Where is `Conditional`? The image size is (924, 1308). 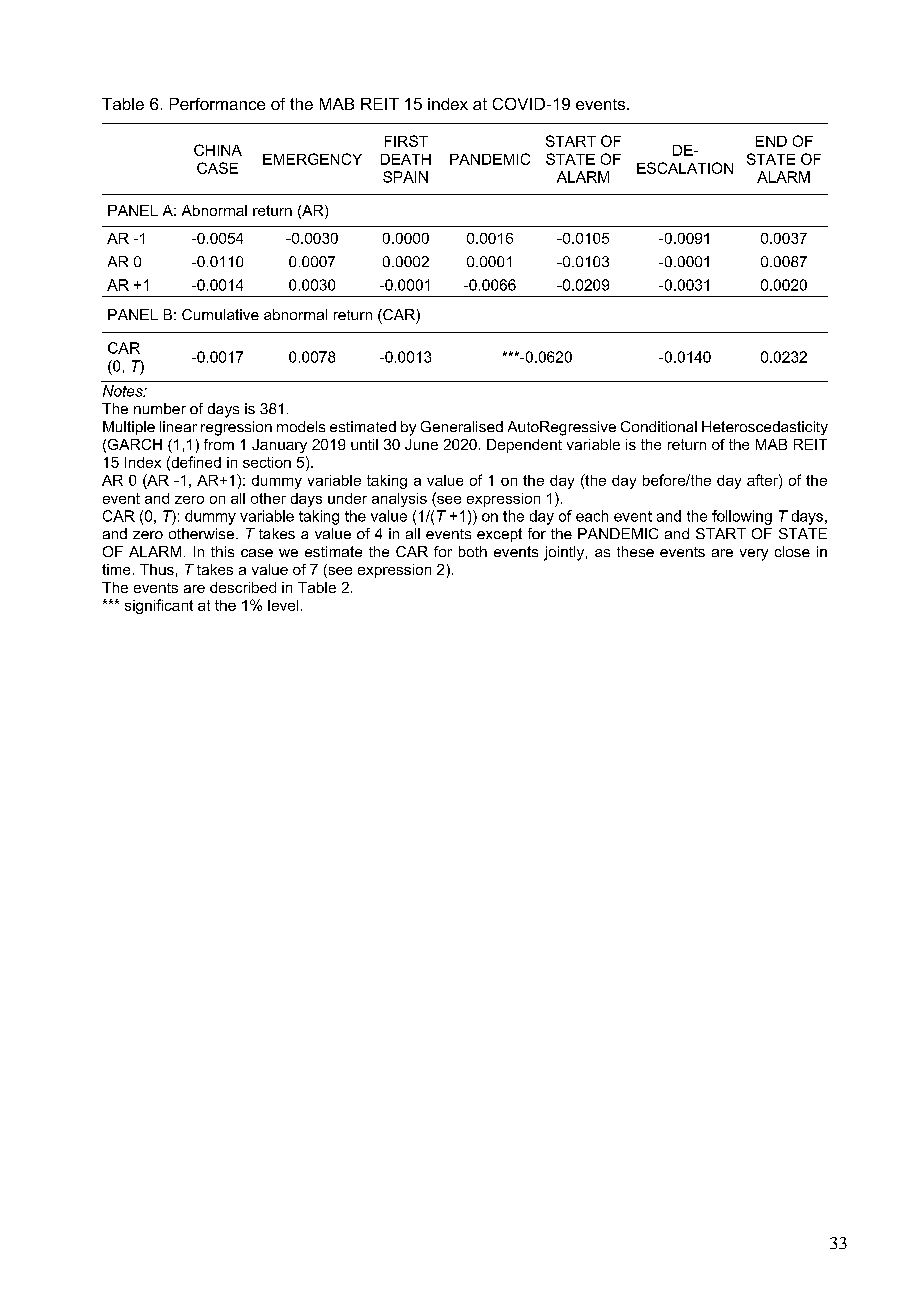
Conditional is located at coordinates (659, 426).
